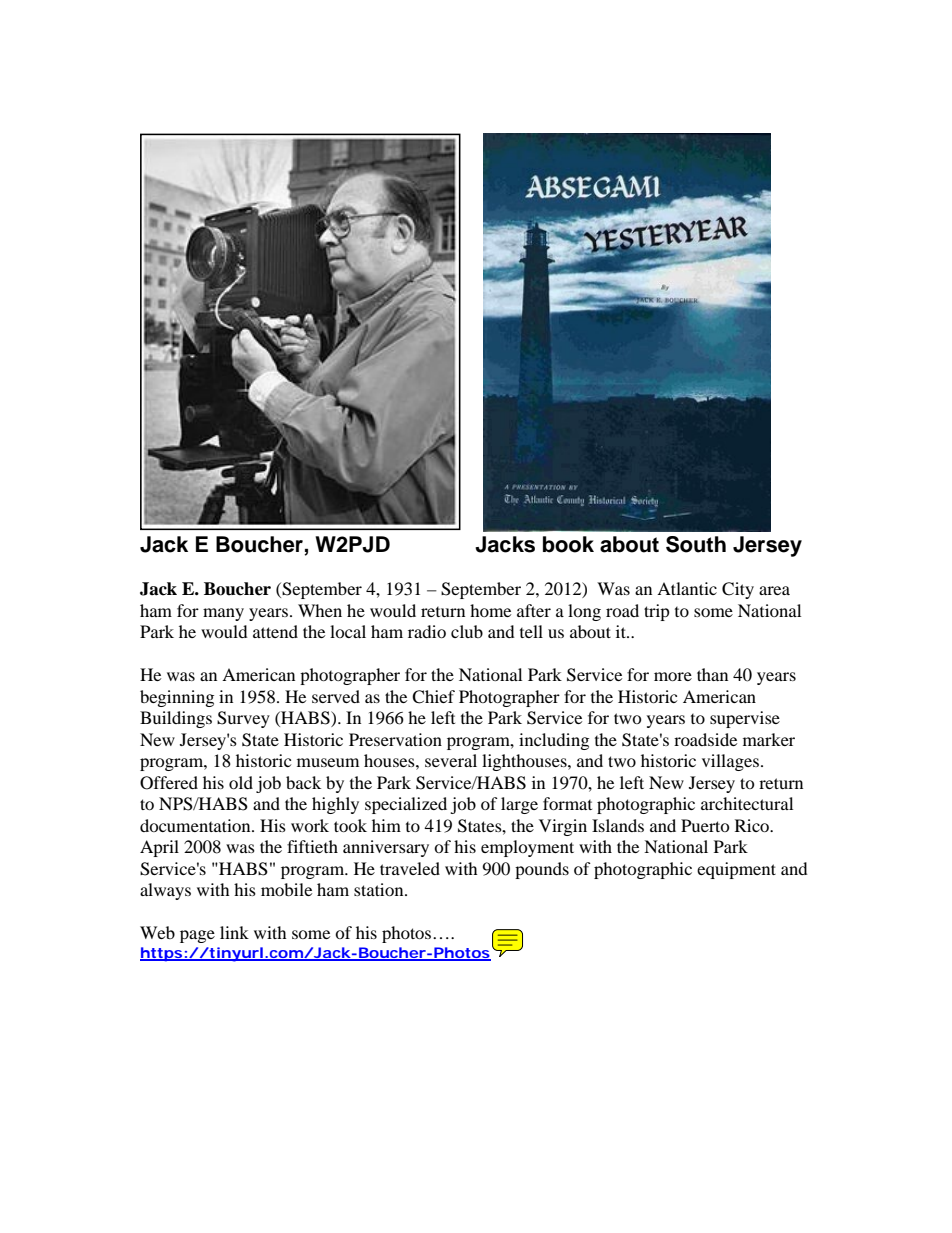 Image resolution: width=952 pixels, height=1233 pixels. Describe the element at coordinates (712, 674) in the screenshot. I see `than` at that location.
